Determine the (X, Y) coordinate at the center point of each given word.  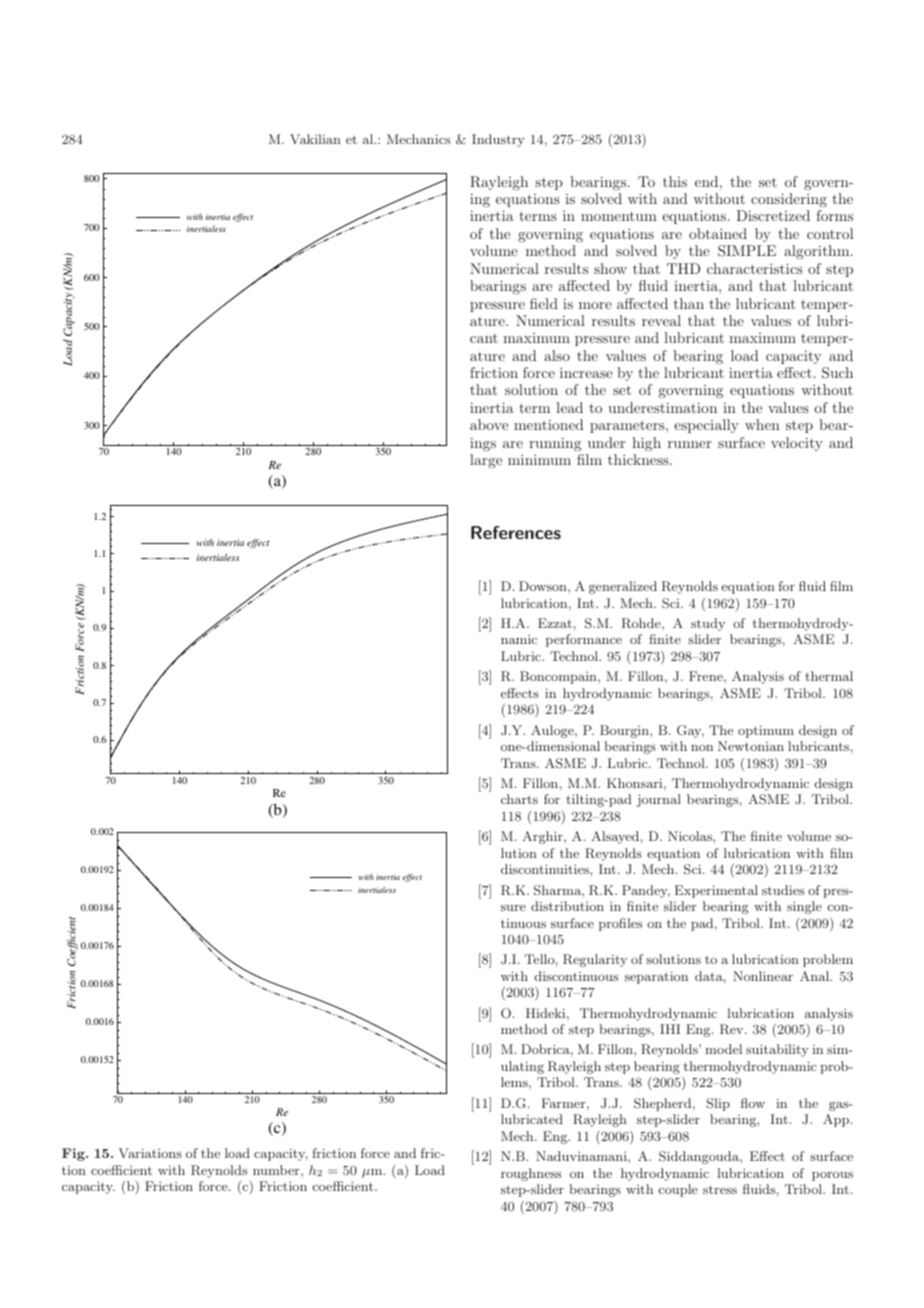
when (762, 424)
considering (789, 200)
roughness (531, 1174)
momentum (619, 216)
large (486, 461)
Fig (74, 1154)
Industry (498, 140)
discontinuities (546, 869)
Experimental (716, 891)
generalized (623, 587)
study (708, 624)
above (489, 424)
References (516, 532)
